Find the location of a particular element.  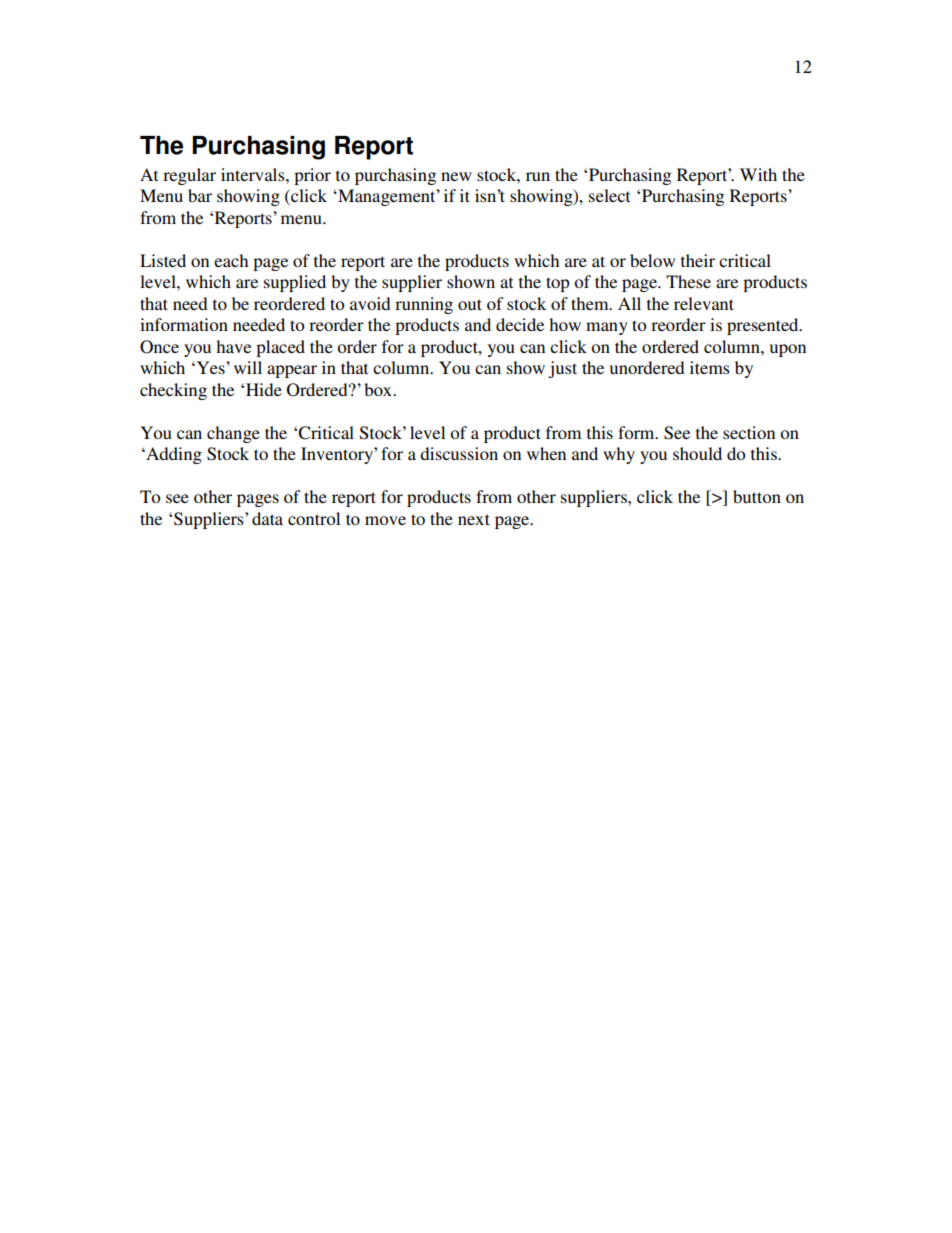

Hide is located at coordinates (264, 389).
